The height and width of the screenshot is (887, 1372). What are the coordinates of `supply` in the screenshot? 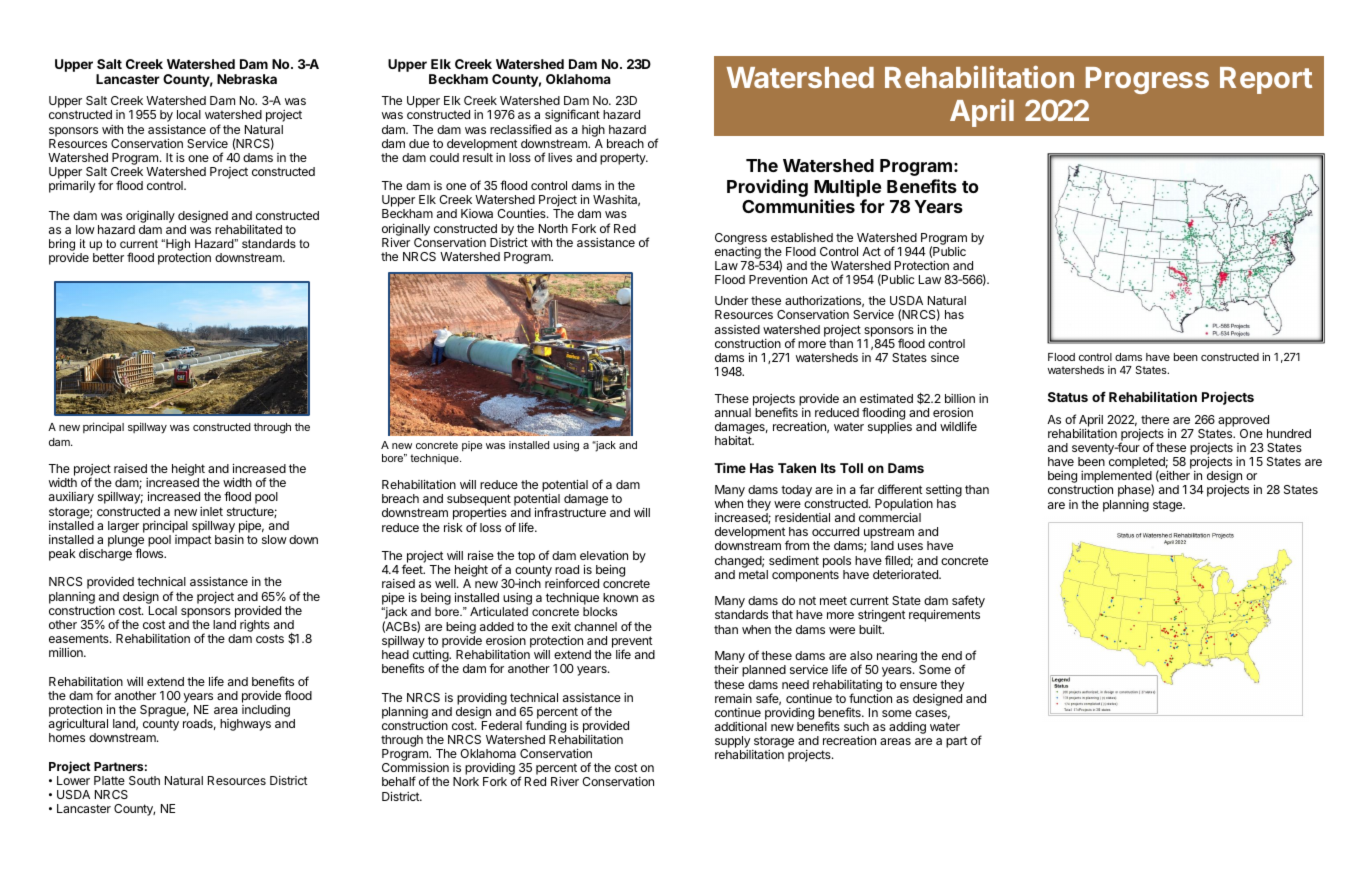 It's located at (733, 743).
